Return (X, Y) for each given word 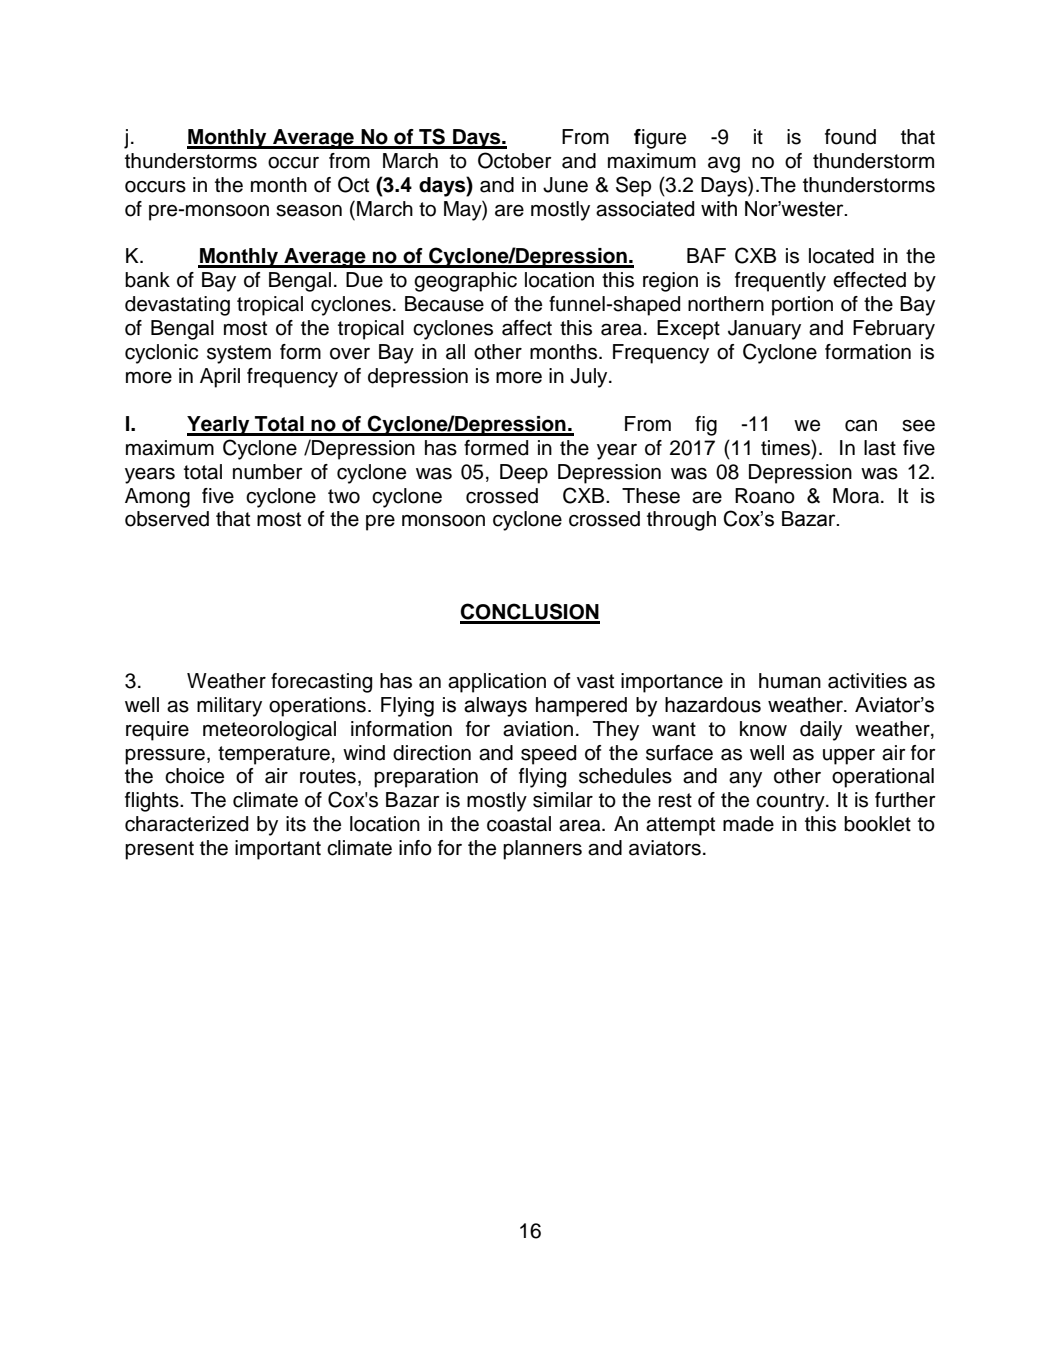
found (850, 137)
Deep (524, 474)
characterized (186, 824)
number (268, 472)
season (309, 210)
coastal (519, 824)
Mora (856, 496)
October (515, 160)
